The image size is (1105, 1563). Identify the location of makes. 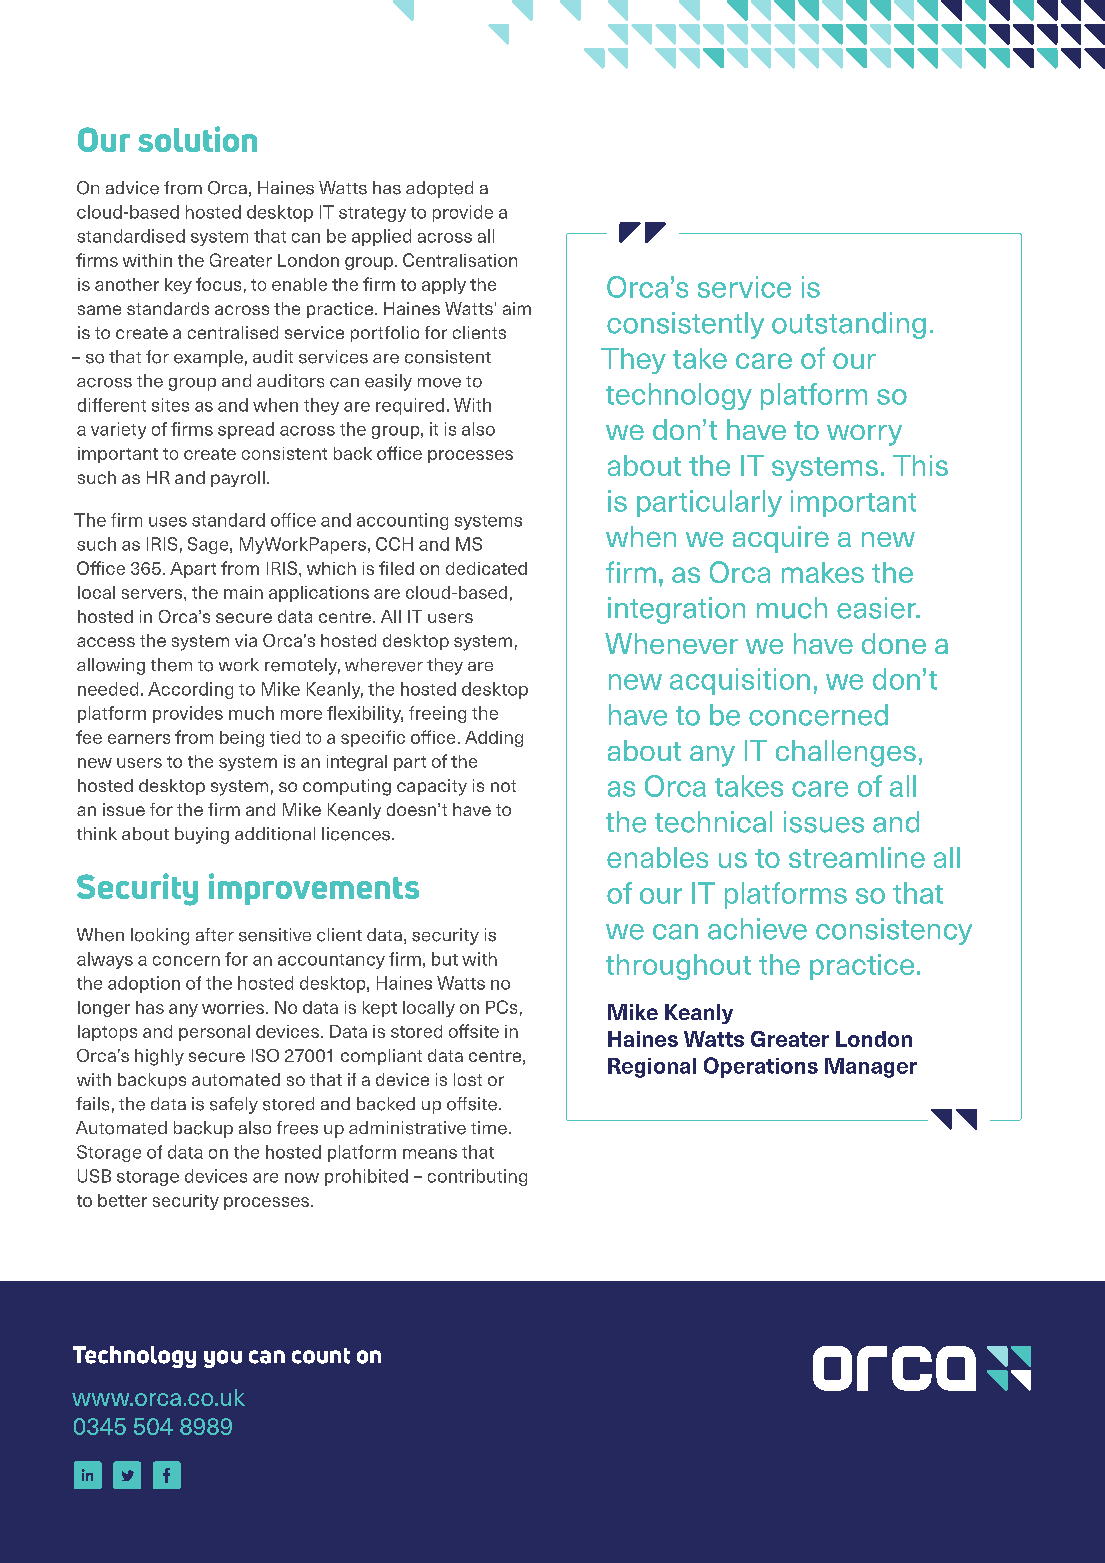
(823, 572).
